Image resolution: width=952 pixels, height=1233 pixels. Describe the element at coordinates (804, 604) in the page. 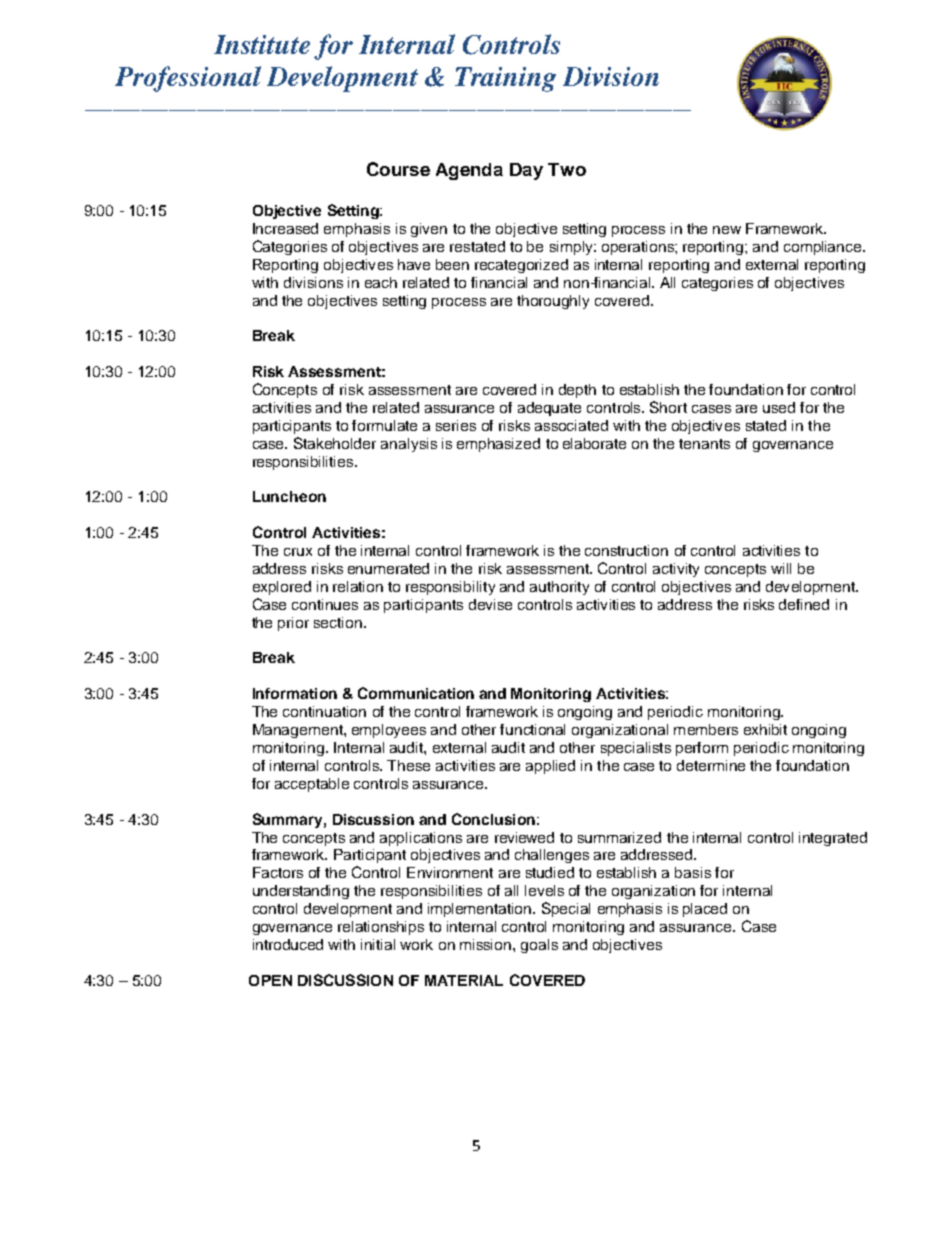

I see `defined` at that location.
